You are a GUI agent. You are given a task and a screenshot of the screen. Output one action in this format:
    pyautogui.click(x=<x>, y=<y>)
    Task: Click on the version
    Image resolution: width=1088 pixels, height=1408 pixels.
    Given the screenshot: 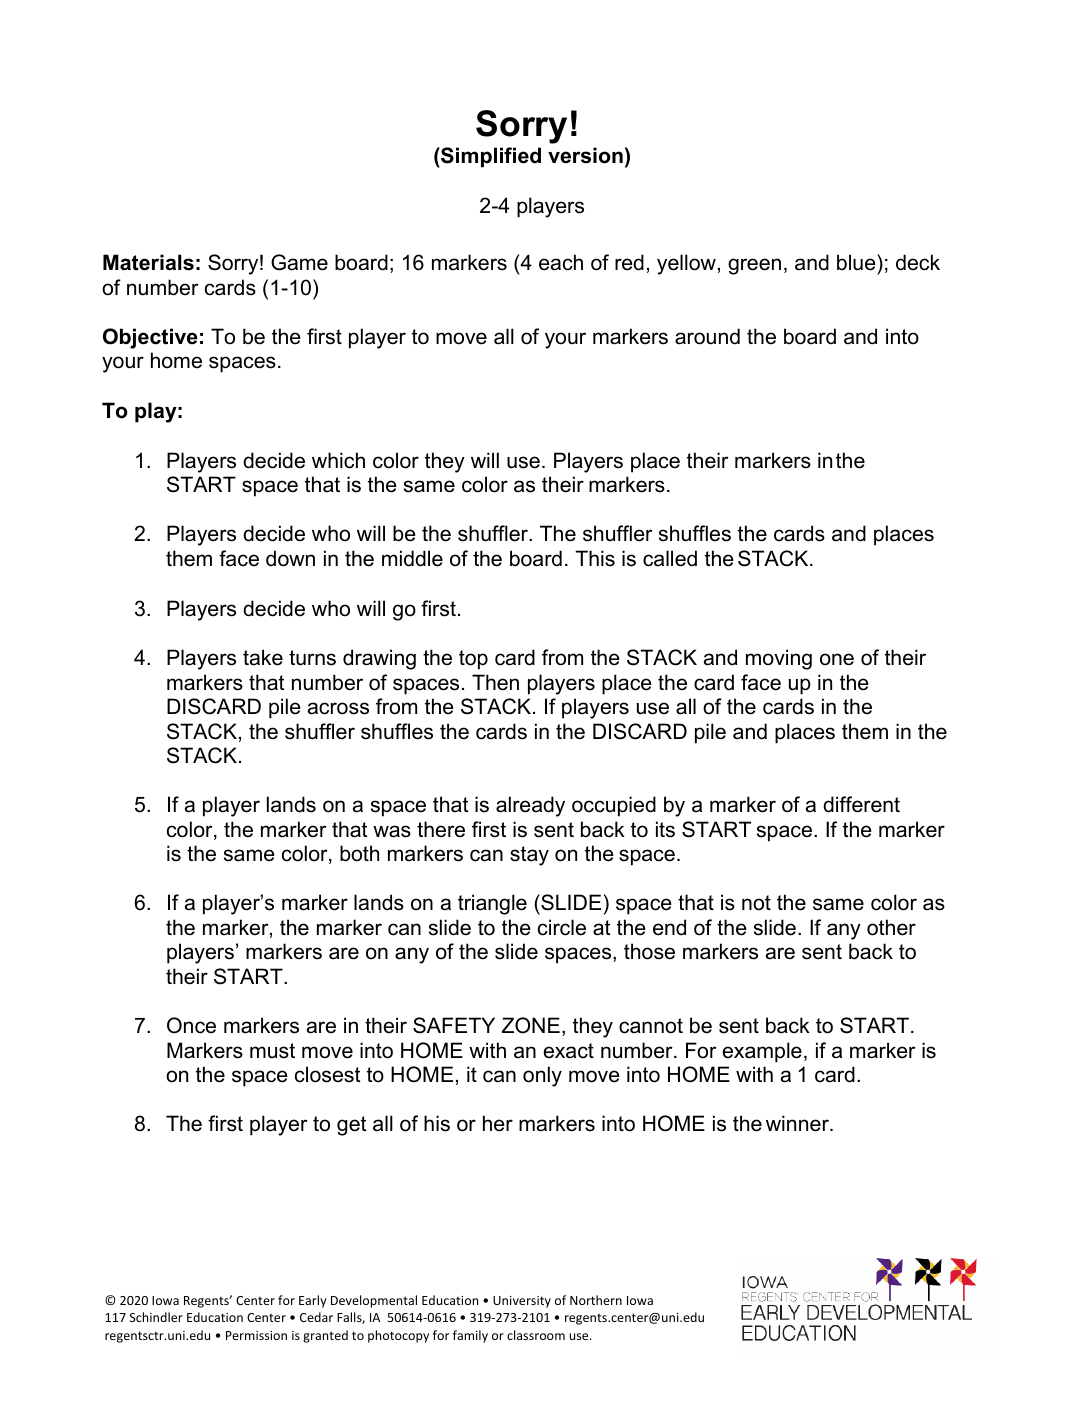 What is the action you would take?
    pyautogui.click(x=585, y=155)
